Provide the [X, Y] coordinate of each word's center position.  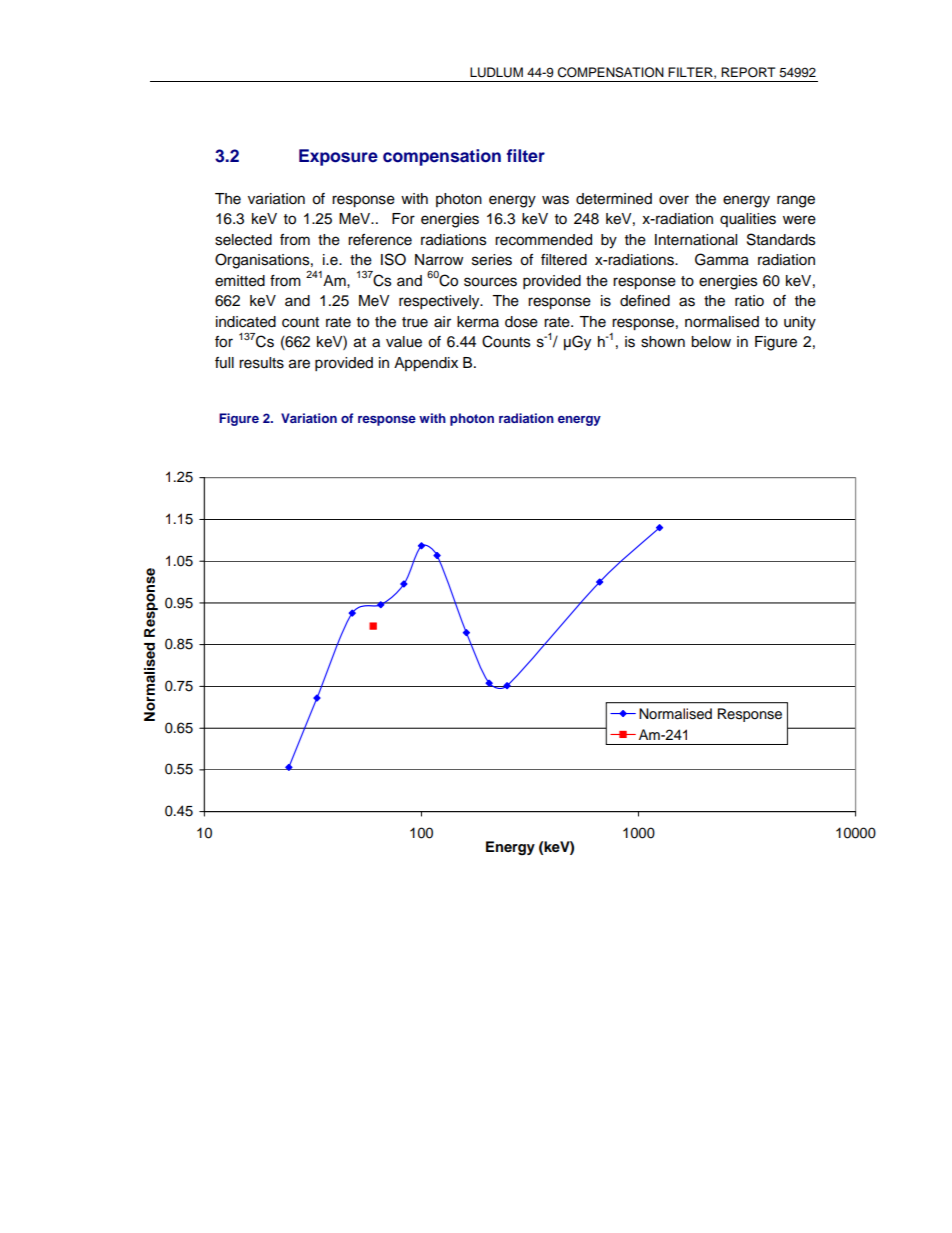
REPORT [748, 72]
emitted [240, 281]
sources [490, 282]
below [711, 342]
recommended [543, 240]
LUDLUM [496, 72]
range [796, 201]
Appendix [426, 364]
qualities [748, 220]
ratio [749, 301]
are [299, 364]
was [555, 200]
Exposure [338, 157]
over [674, 200]
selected [243, 240]
